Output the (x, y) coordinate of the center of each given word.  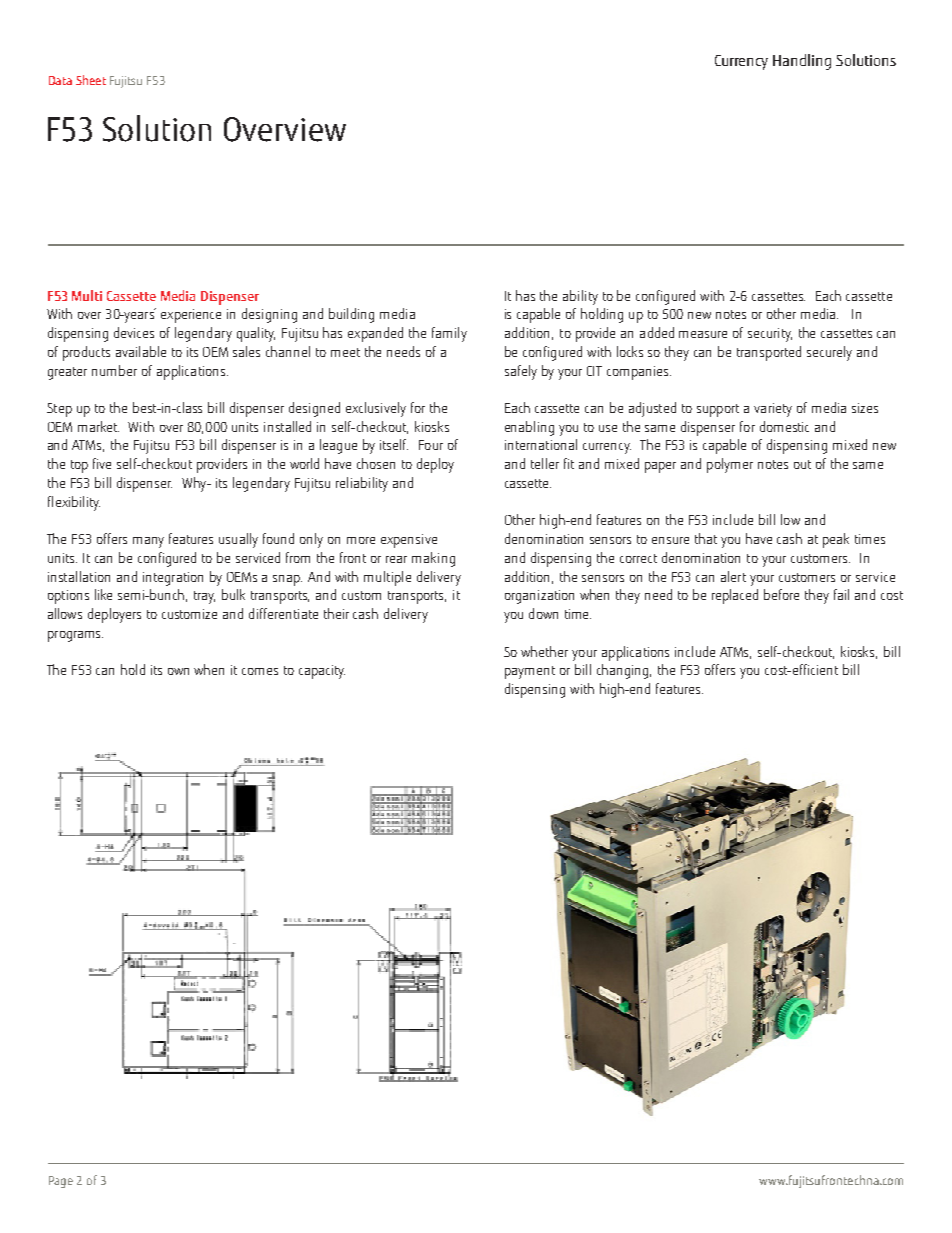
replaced (735, 596)
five (102, 463)
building (351, 315)
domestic (784, 426)
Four (431, 445)
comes (260, 671)
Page (61, 1182)
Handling (802, 62)
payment (530, 672)
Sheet (91, 80)
